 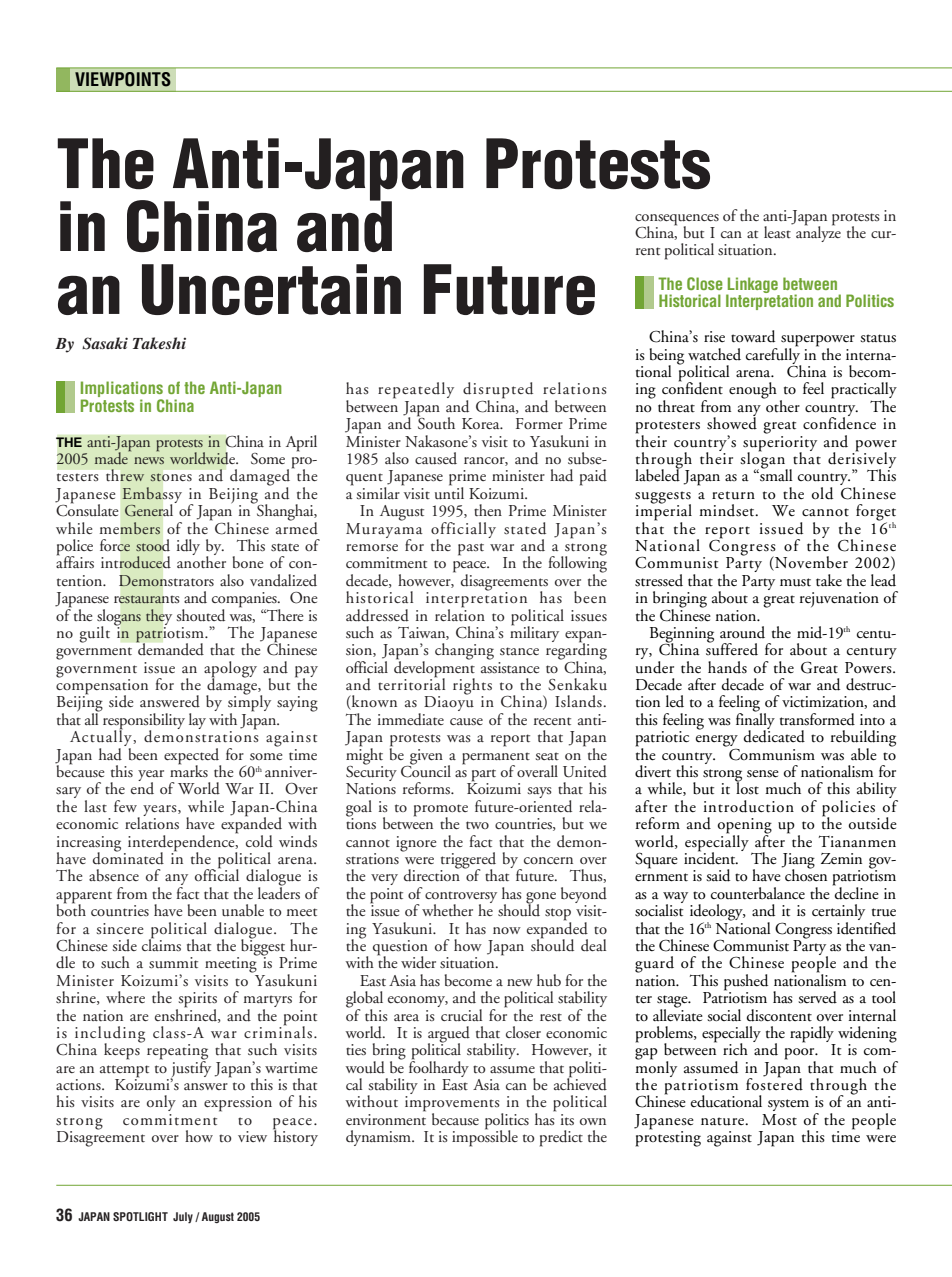 I want to click on dominated, so click(x=128, y=857).
